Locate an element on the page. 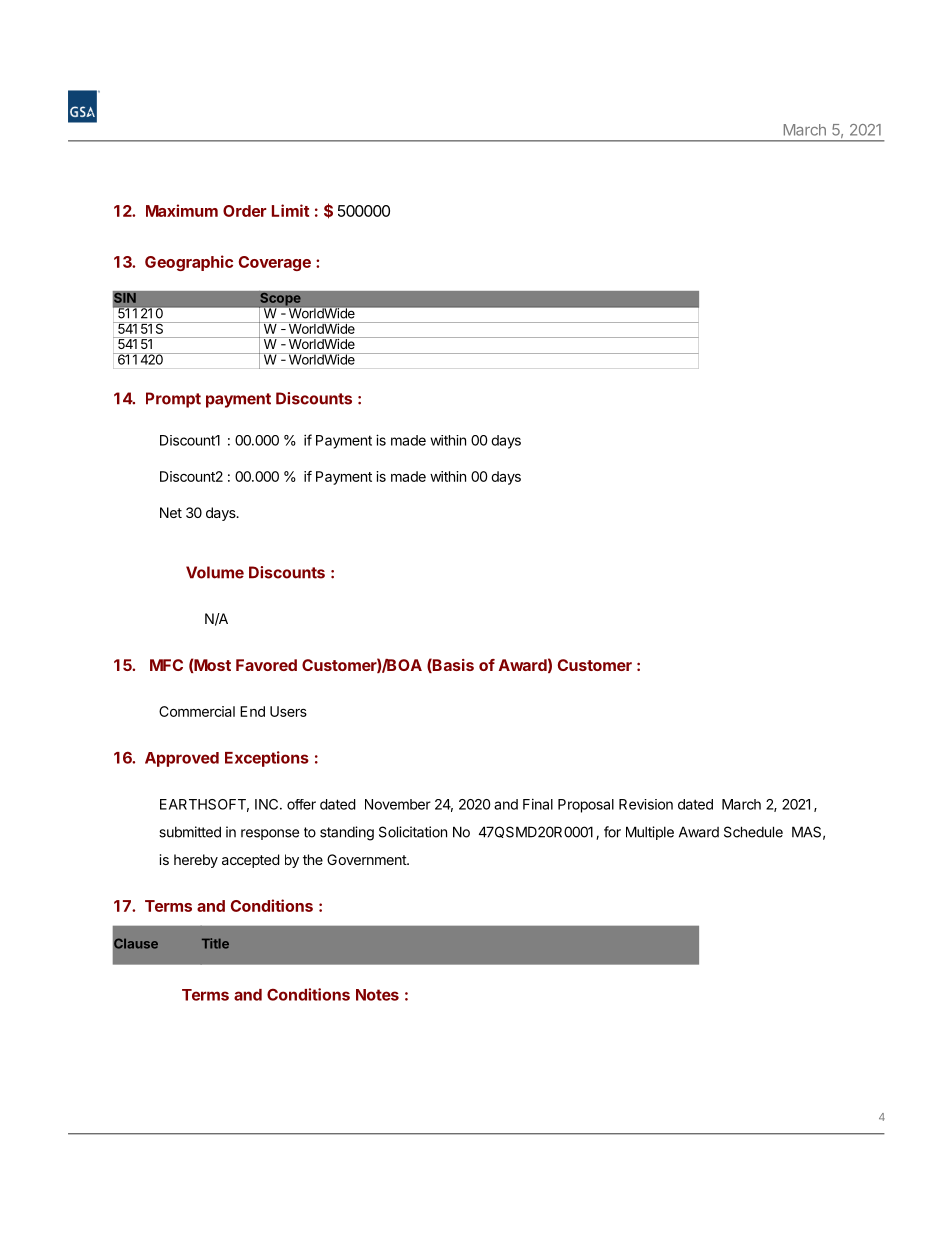 This document has width=952, height=1257. Order is located at coordinates (245, 211).
